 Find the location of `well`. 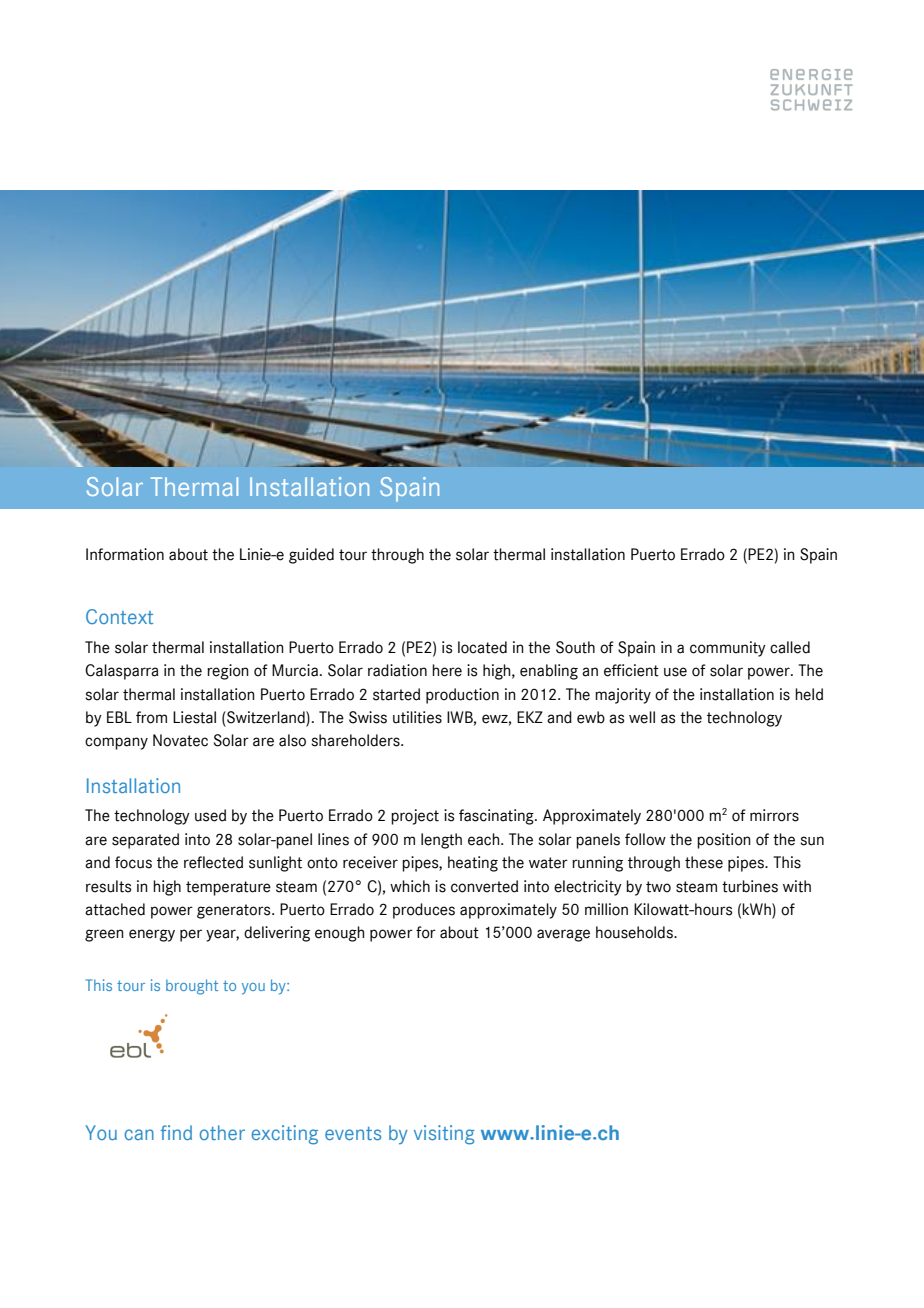

well is located at coordinates (642, 717).
